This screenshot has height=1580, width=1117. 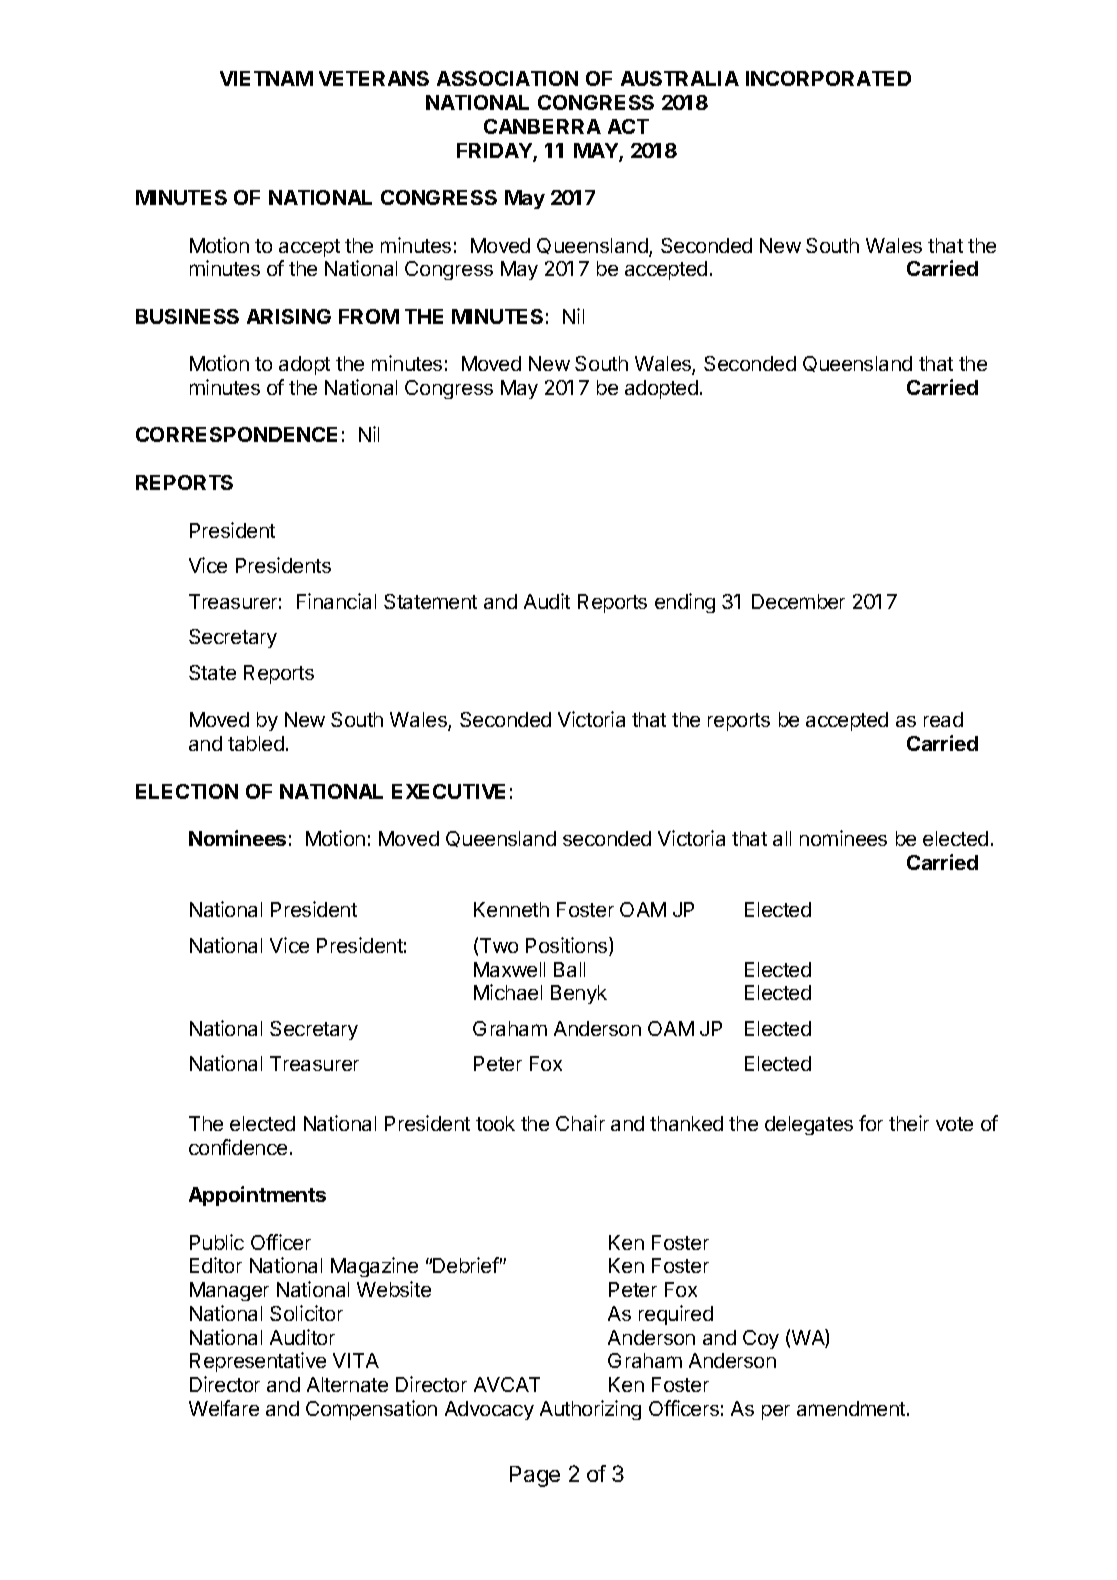 What do you see at coordinates (852, 1408) in the screenshot?
I see `amendment` at bounding box center [852, 1408].
